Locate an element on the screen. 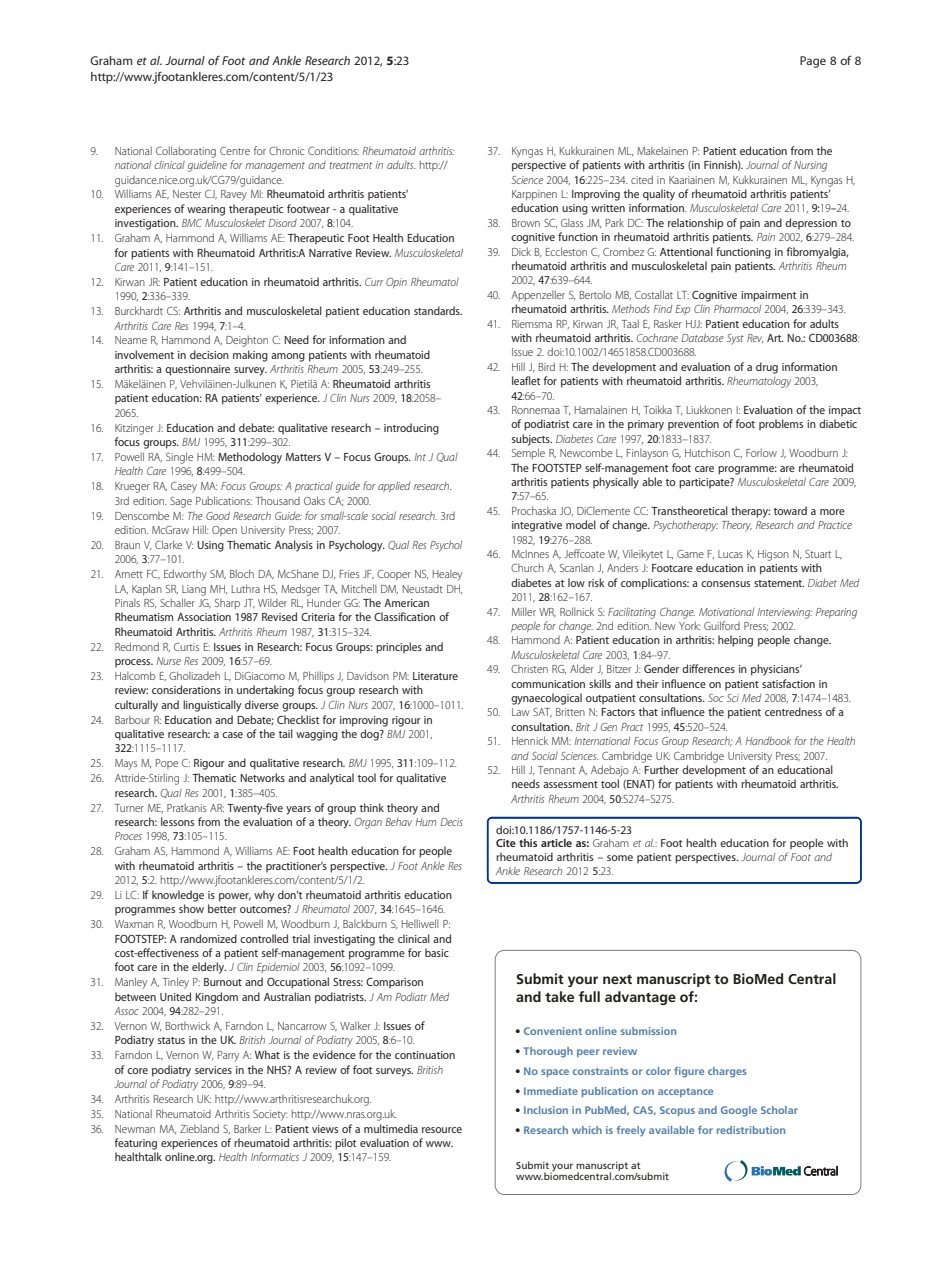  subjects is located at coordinates (532, 440).
